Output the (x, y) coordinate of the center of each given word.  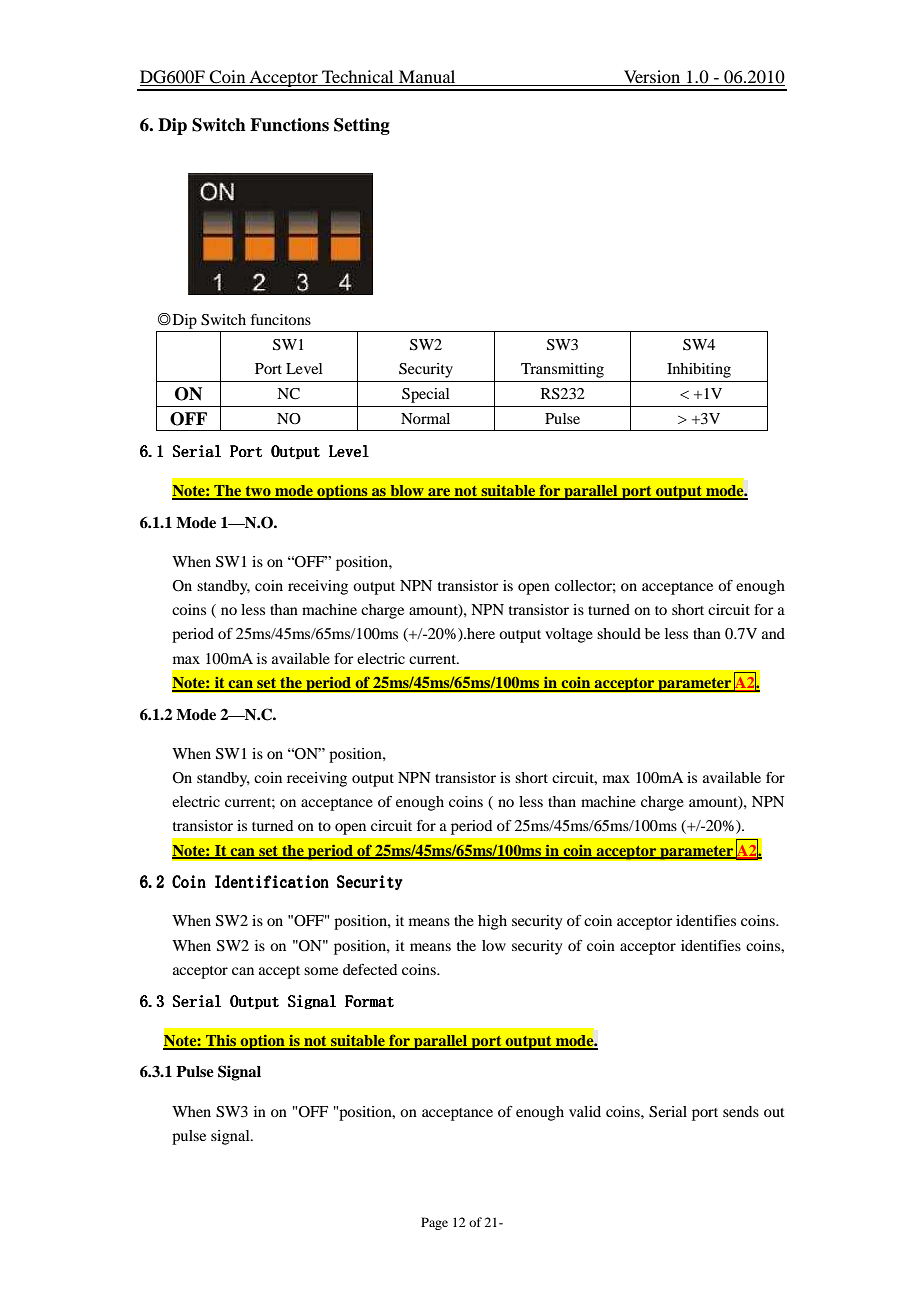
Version (652, 78)
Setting (362, 126)
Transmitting (562, 370)
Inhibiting (699, 370)
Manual (427, 78)
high (492, 922)
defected (370, 969)
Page (434, 1223)
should (619, 633)
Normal (425, 418)
